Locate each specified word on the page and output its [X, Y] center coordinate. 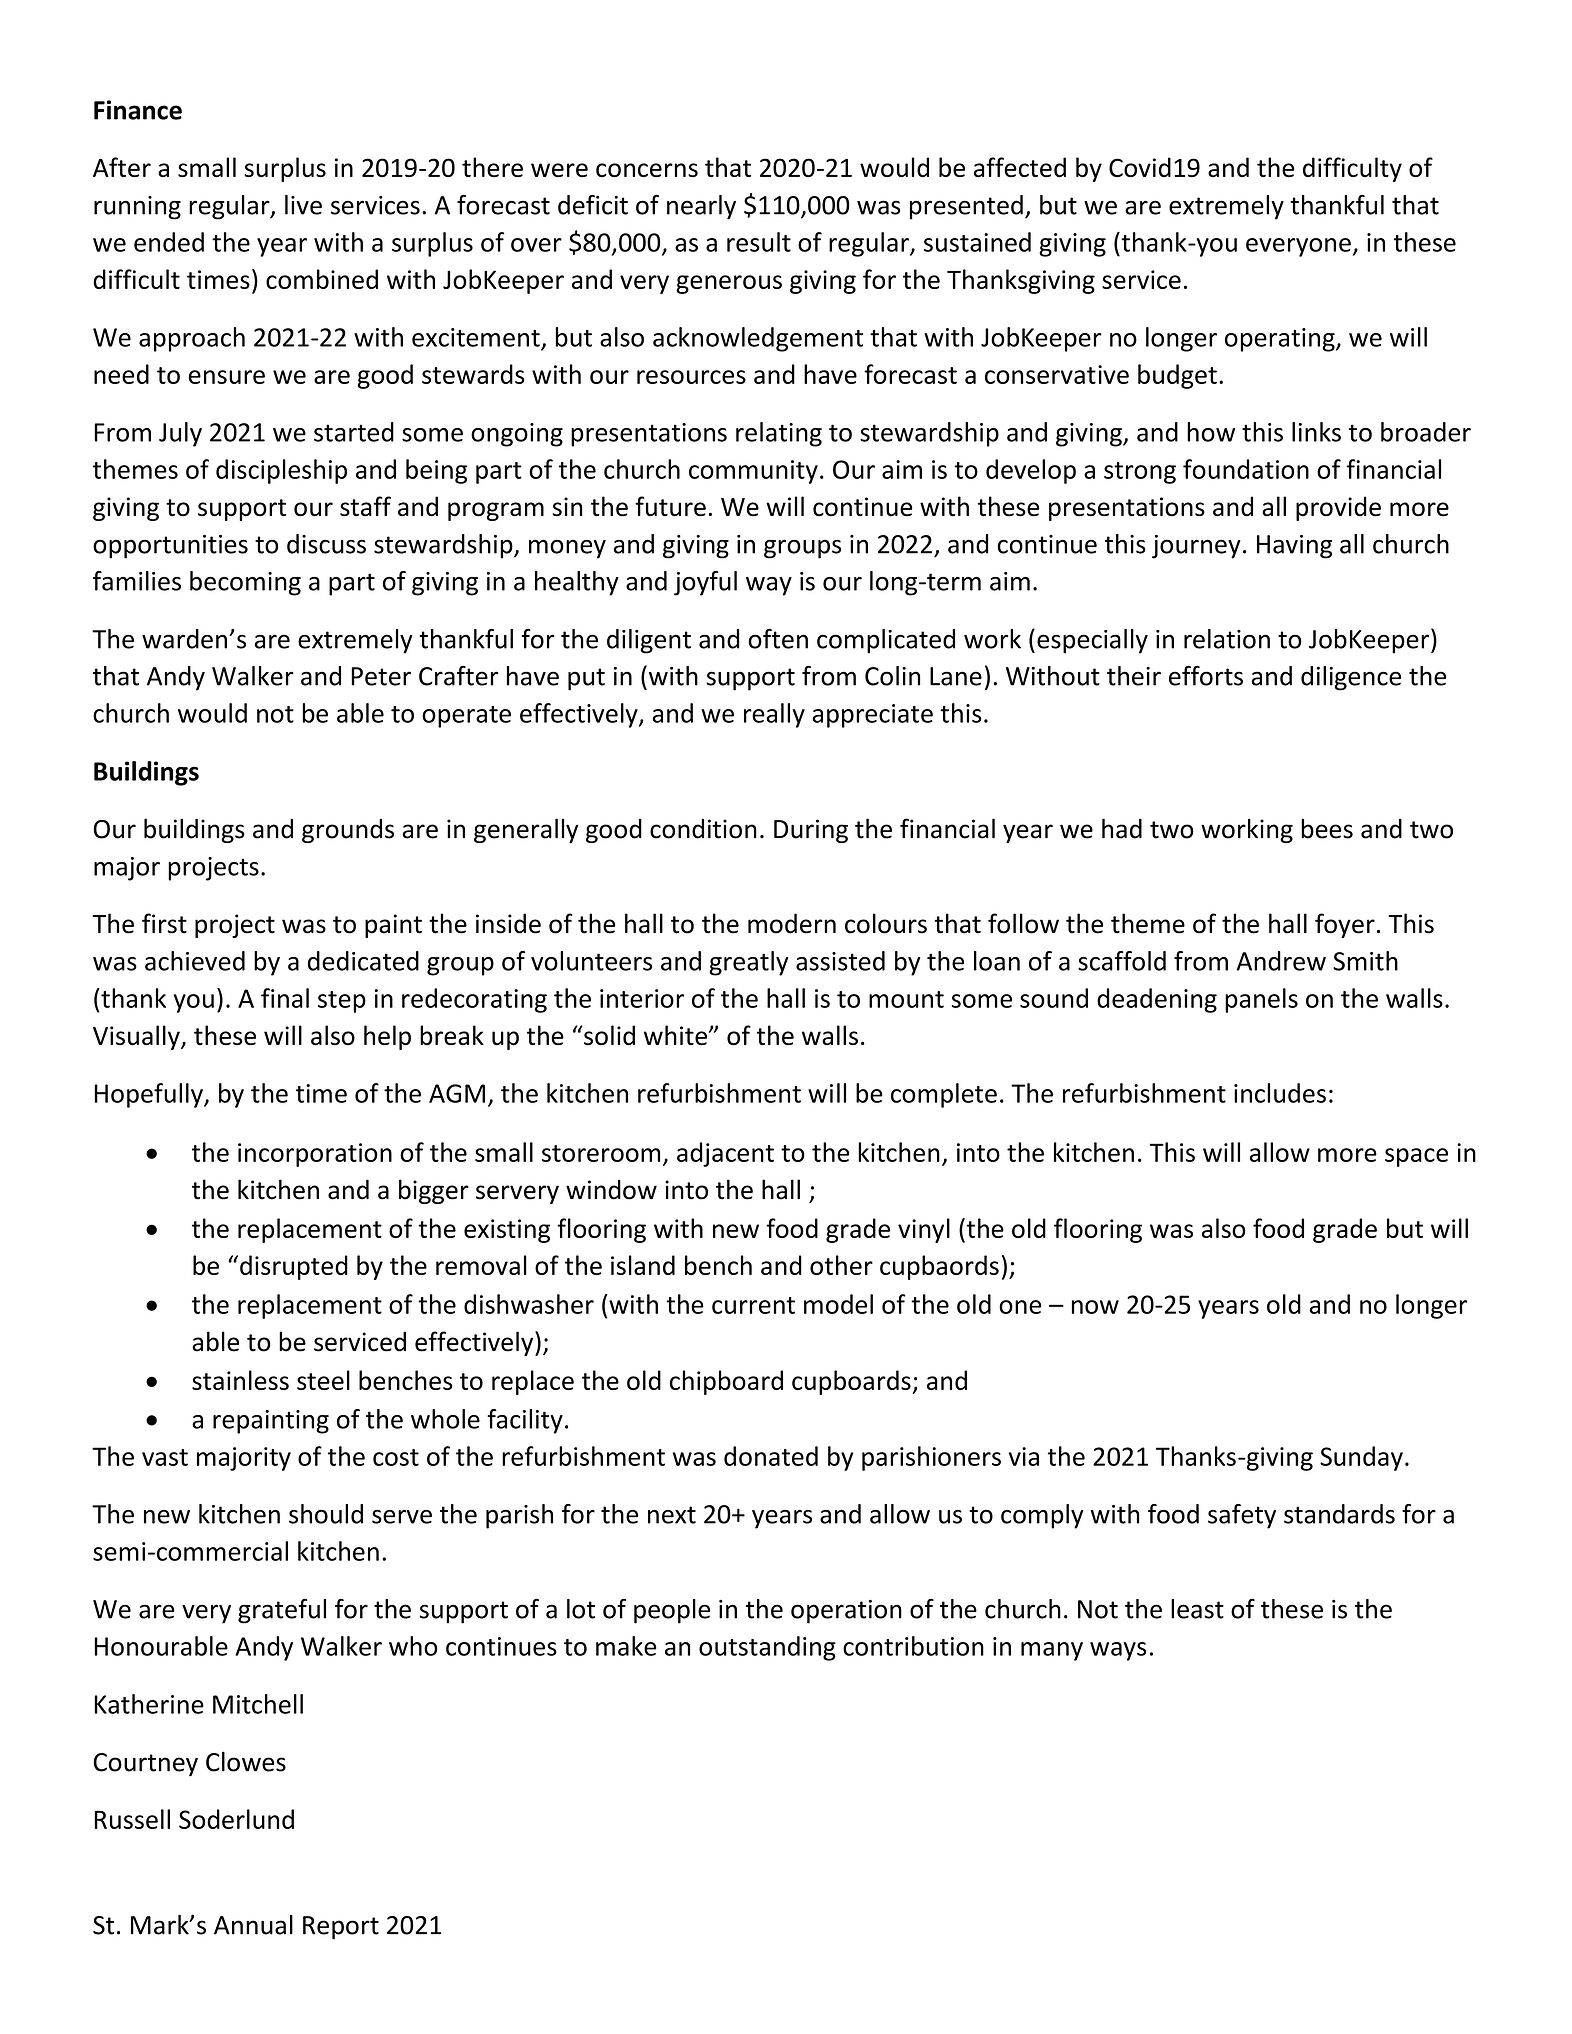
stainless [240, 1380]
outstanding [767, 1648]
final [285, 998]
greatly [748, 963]
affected [1020, 167]
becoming [245, 583]
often [778, 639]
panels [1261, 1000]
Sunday [1361, 1458]
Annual [253, 1925]
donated [771, 1456]
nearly [701, 207]
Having [1294, 547]
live [303, 205]
